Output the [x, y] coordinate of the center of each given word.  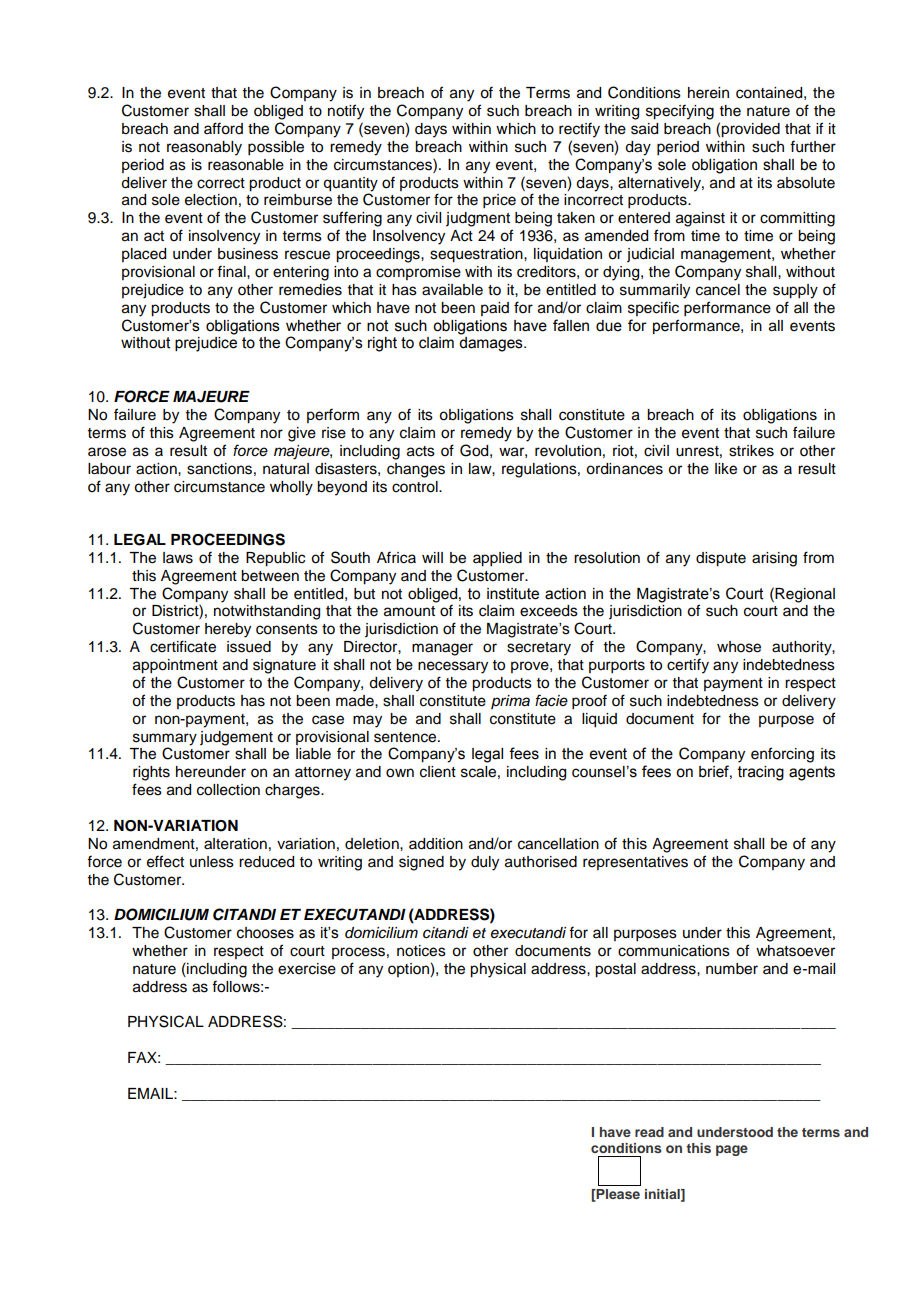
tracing [761, 773]
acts [421, 451]
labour [109, 469]
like [726, 469]
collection [228, 790]
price [499, 201]
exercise [307, 969]
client [438, 772]
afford [223, 128]
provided [750, 130]
